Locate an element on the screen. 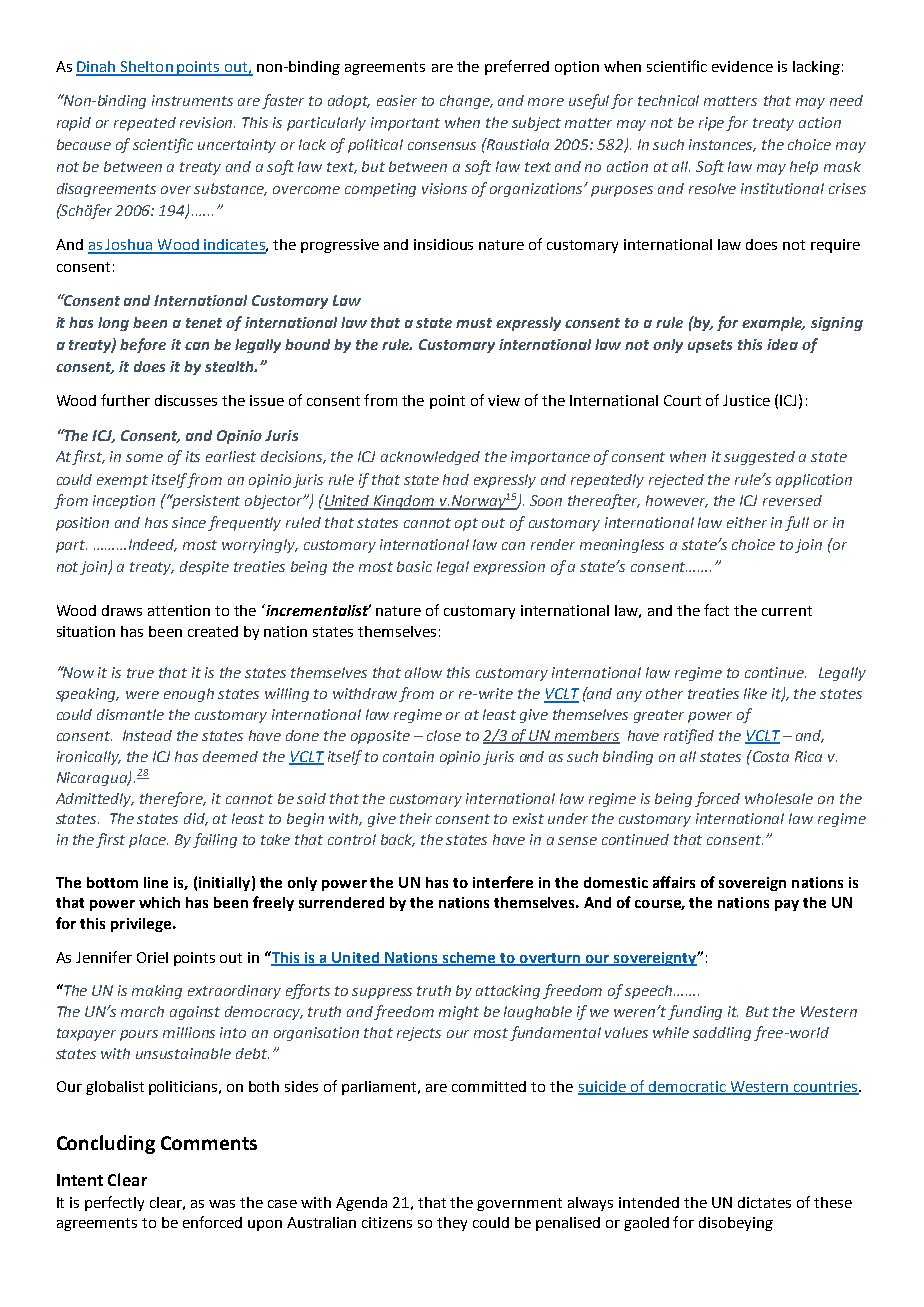  change is located at coordinates (466, 102).
